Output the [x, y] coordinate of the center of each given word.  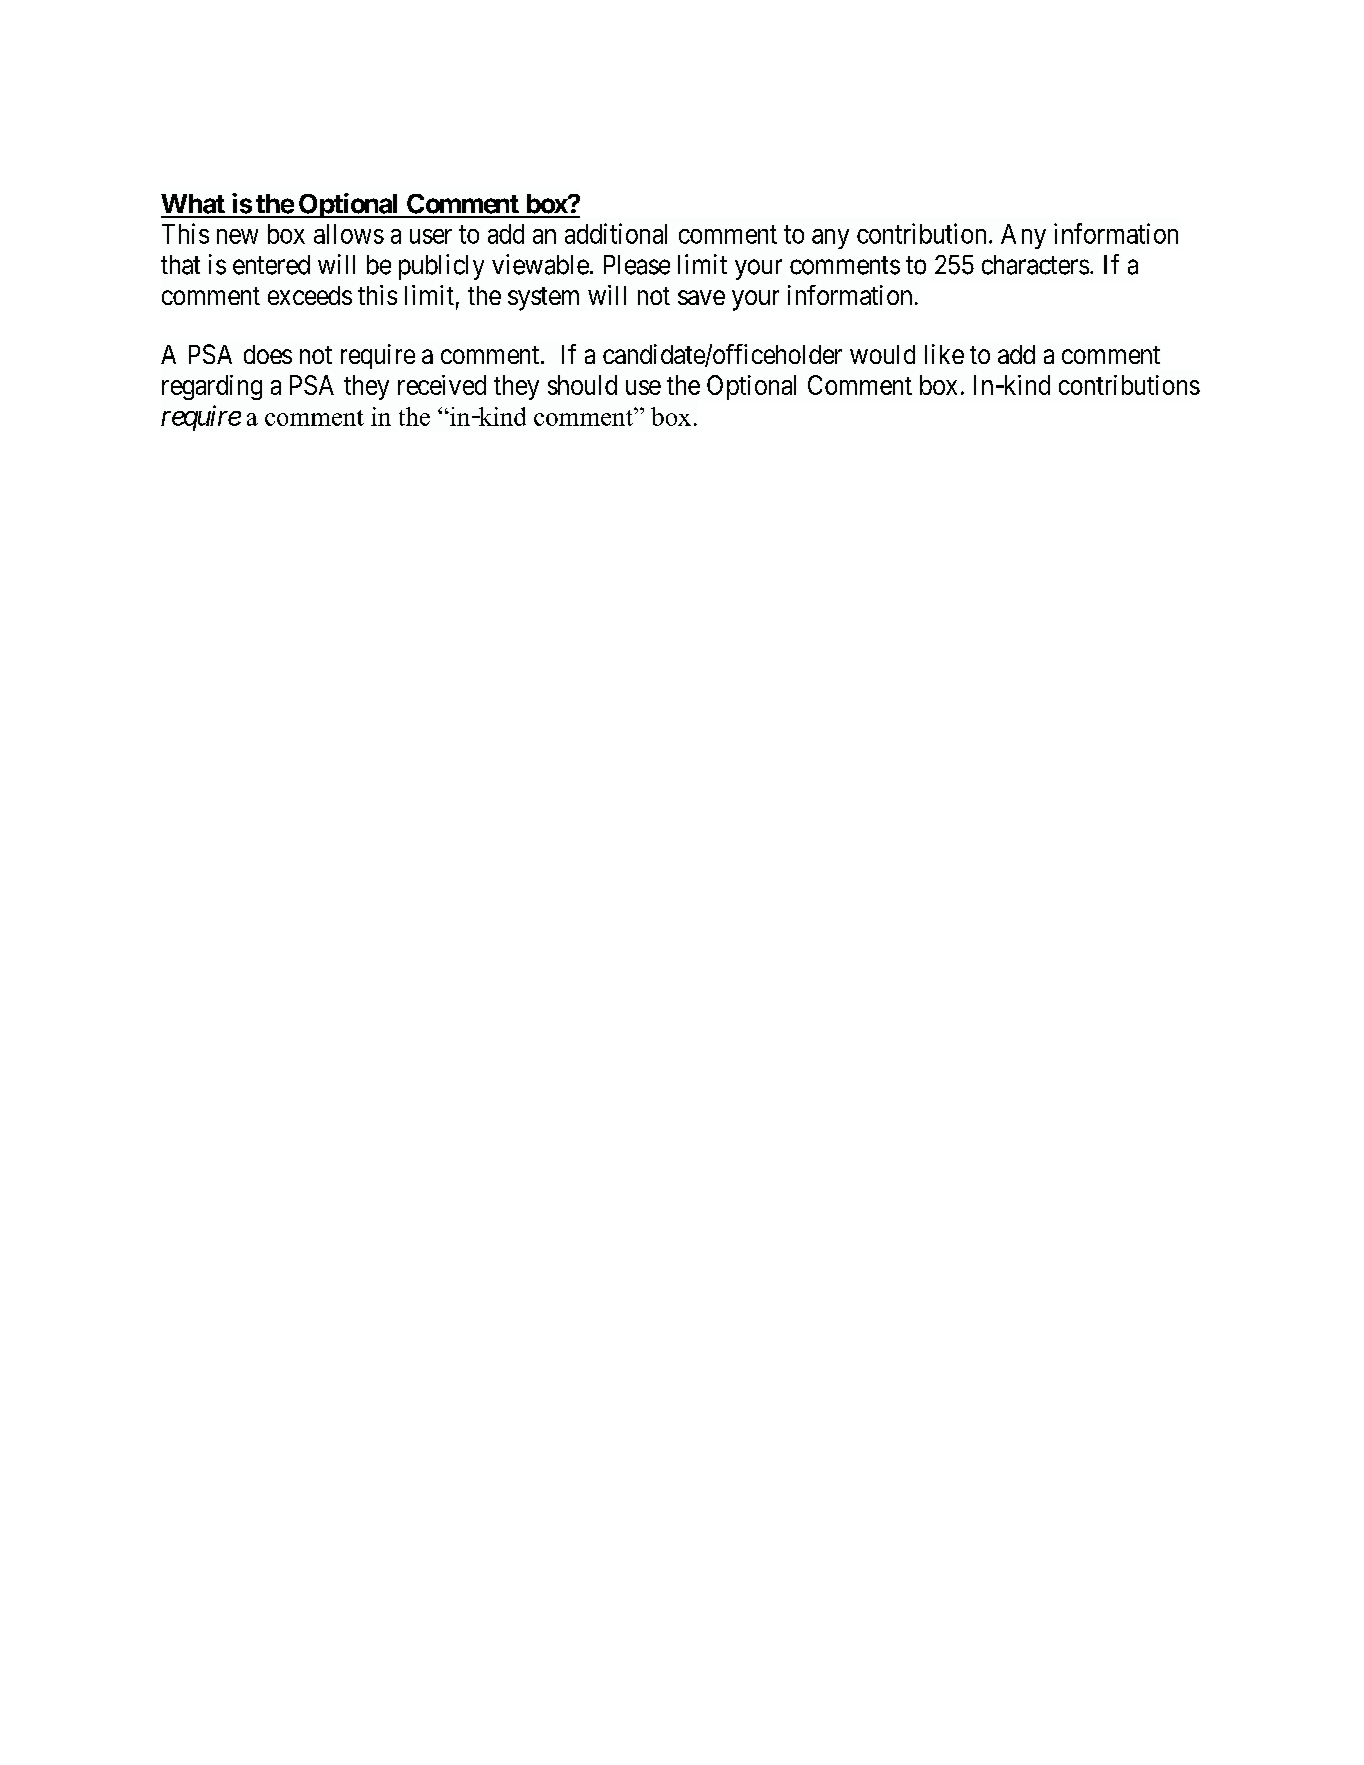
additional [616, 233]
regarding [212, 387]
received [442, 385]
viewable [540, 264]
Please [637, 265]
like [944, 354]
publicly [441, 267]
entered [271, 265]
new [237, 236]
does [268, 354]
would [882, 354]
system [543, 299]
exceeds [310, 295]
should [582, 385]
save [701, 297]
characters [1035, 265]
